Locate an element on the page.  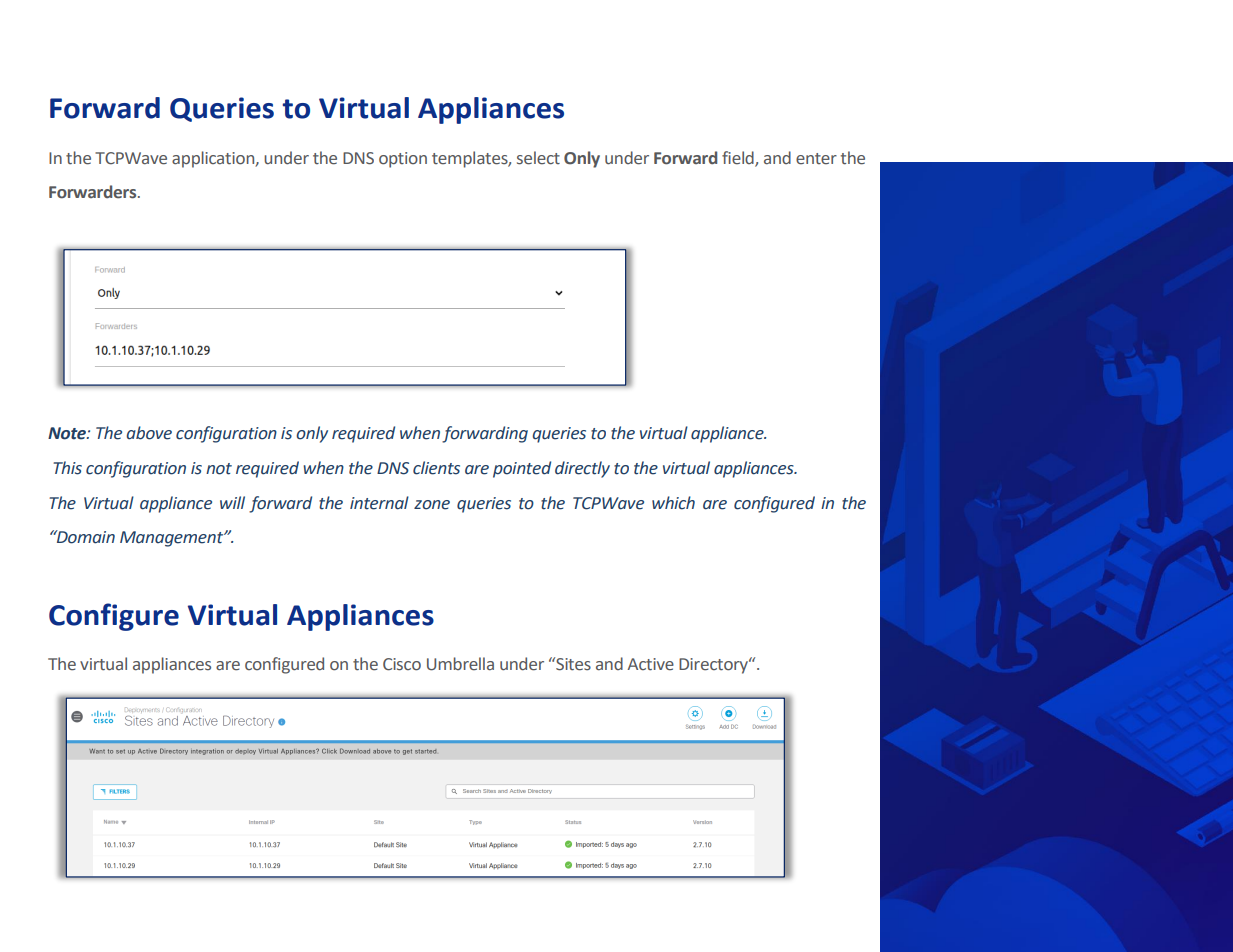
zone is located at coordinates (432, 505).
